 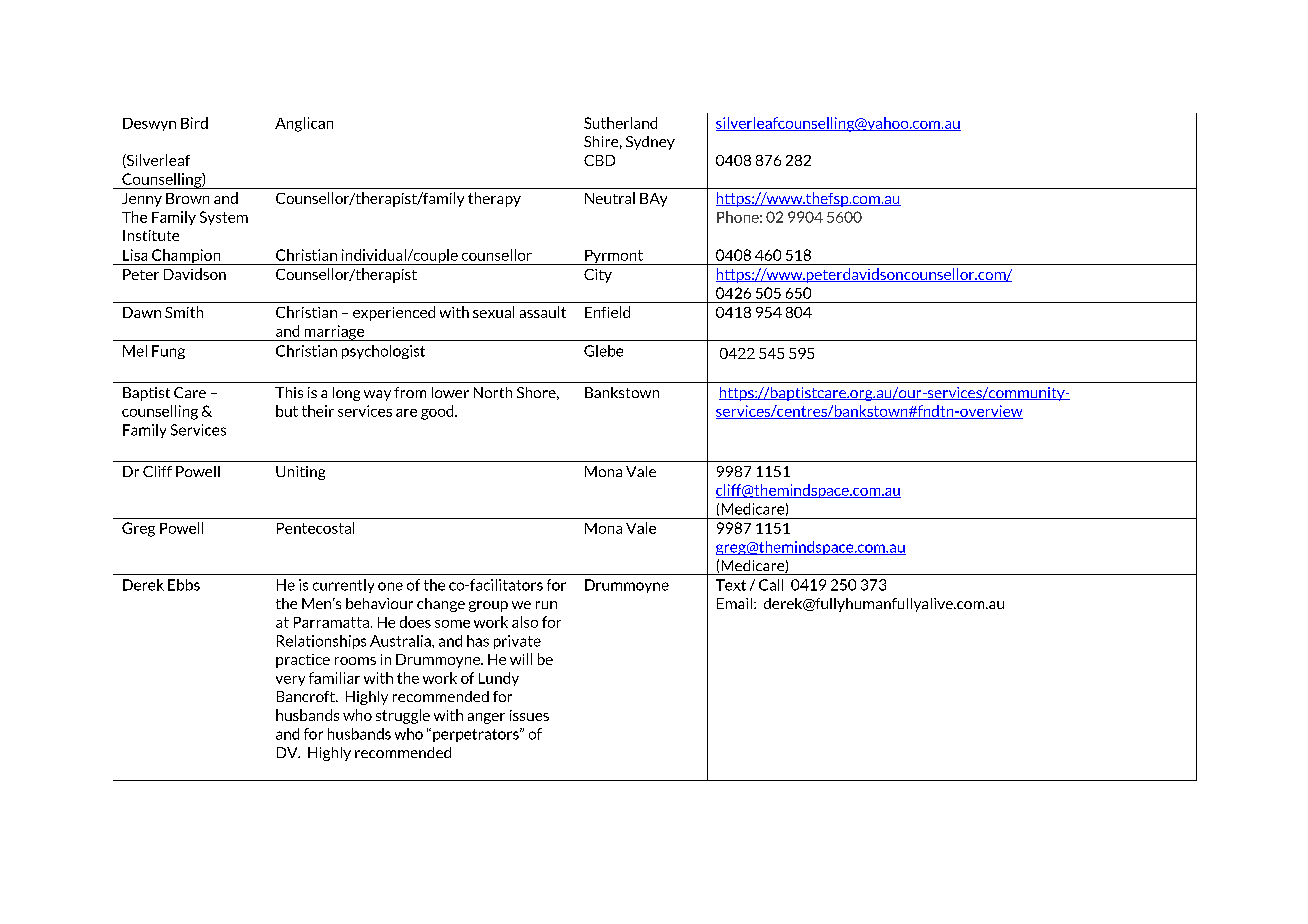 I want to click on sexual, so click(x=493, y=312).
